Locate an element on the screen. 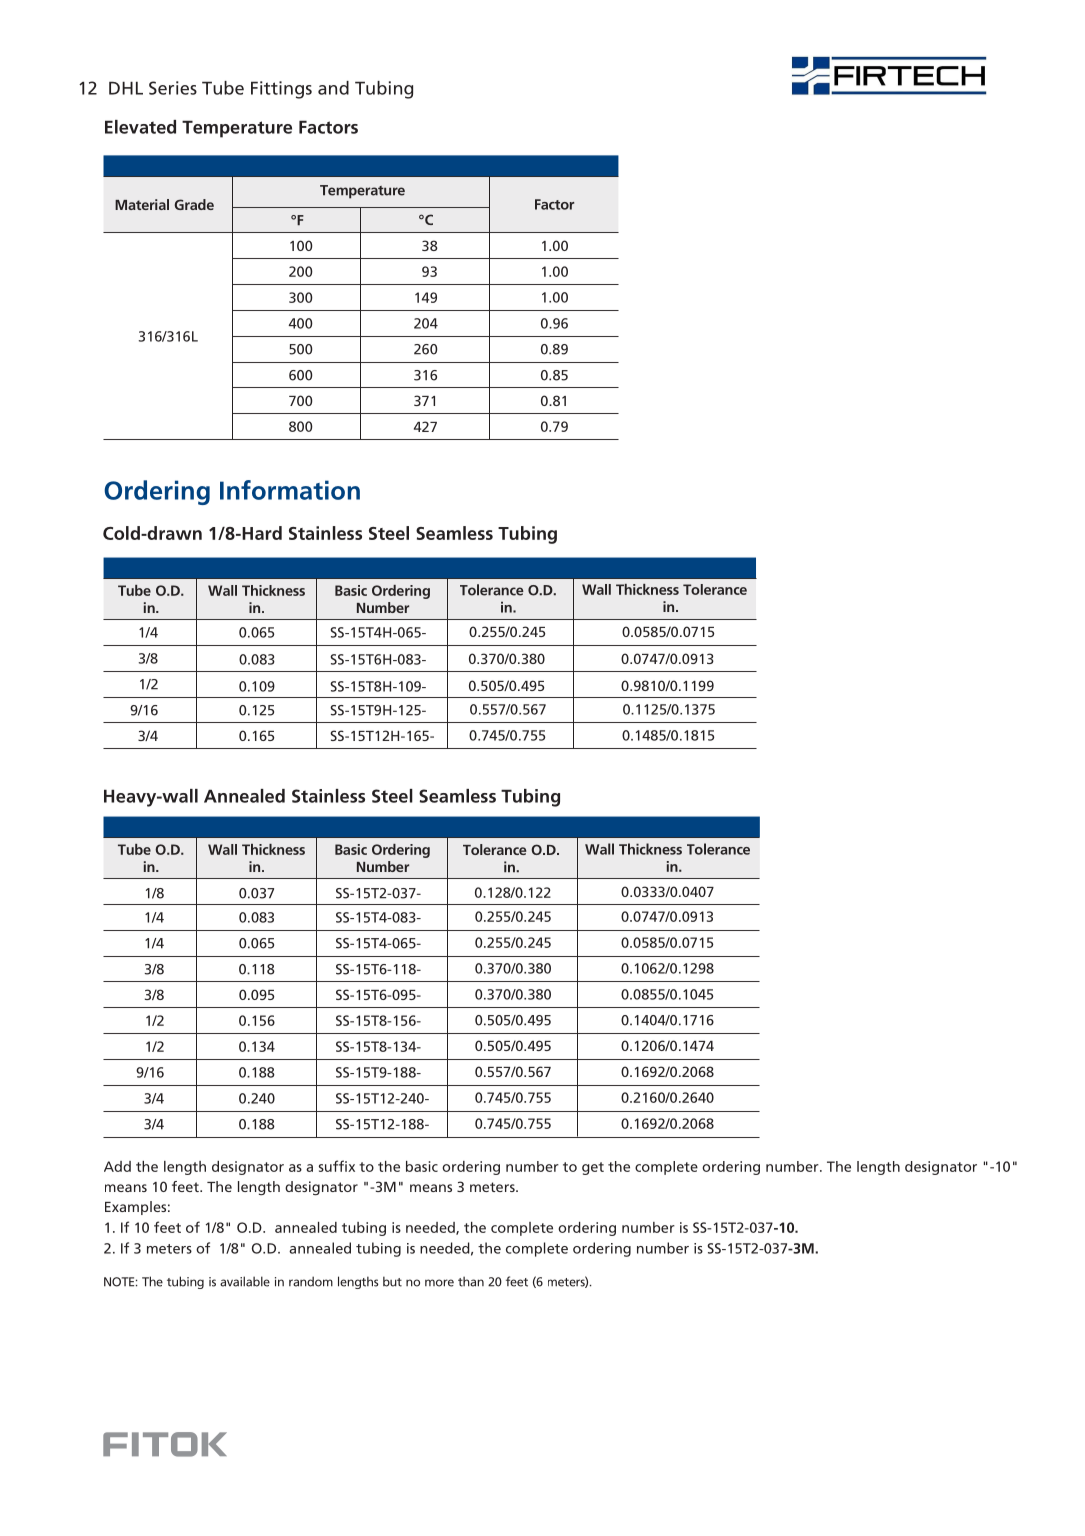 Image resolution: width=1085 pixels, height=1536 pixels. Fittings is located at coordinates (281, 90).
